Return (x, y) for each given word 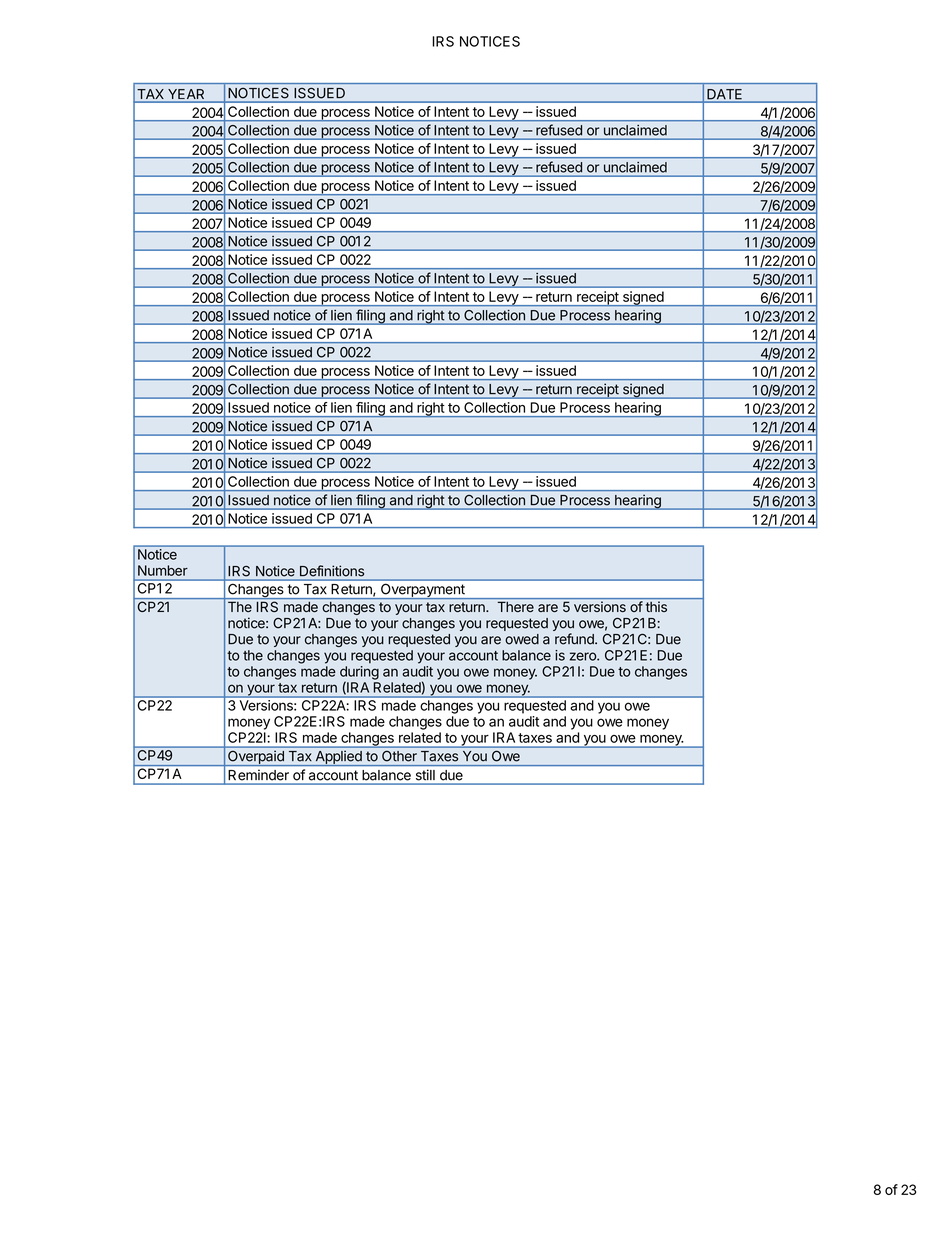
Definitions (332, 570)
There (516, 606)
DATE (725, 95)
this (656, 606)
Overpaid (256, 757)
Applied (338, 758)
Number (163, 570)
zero (583, 656)
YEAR (187, 95)
